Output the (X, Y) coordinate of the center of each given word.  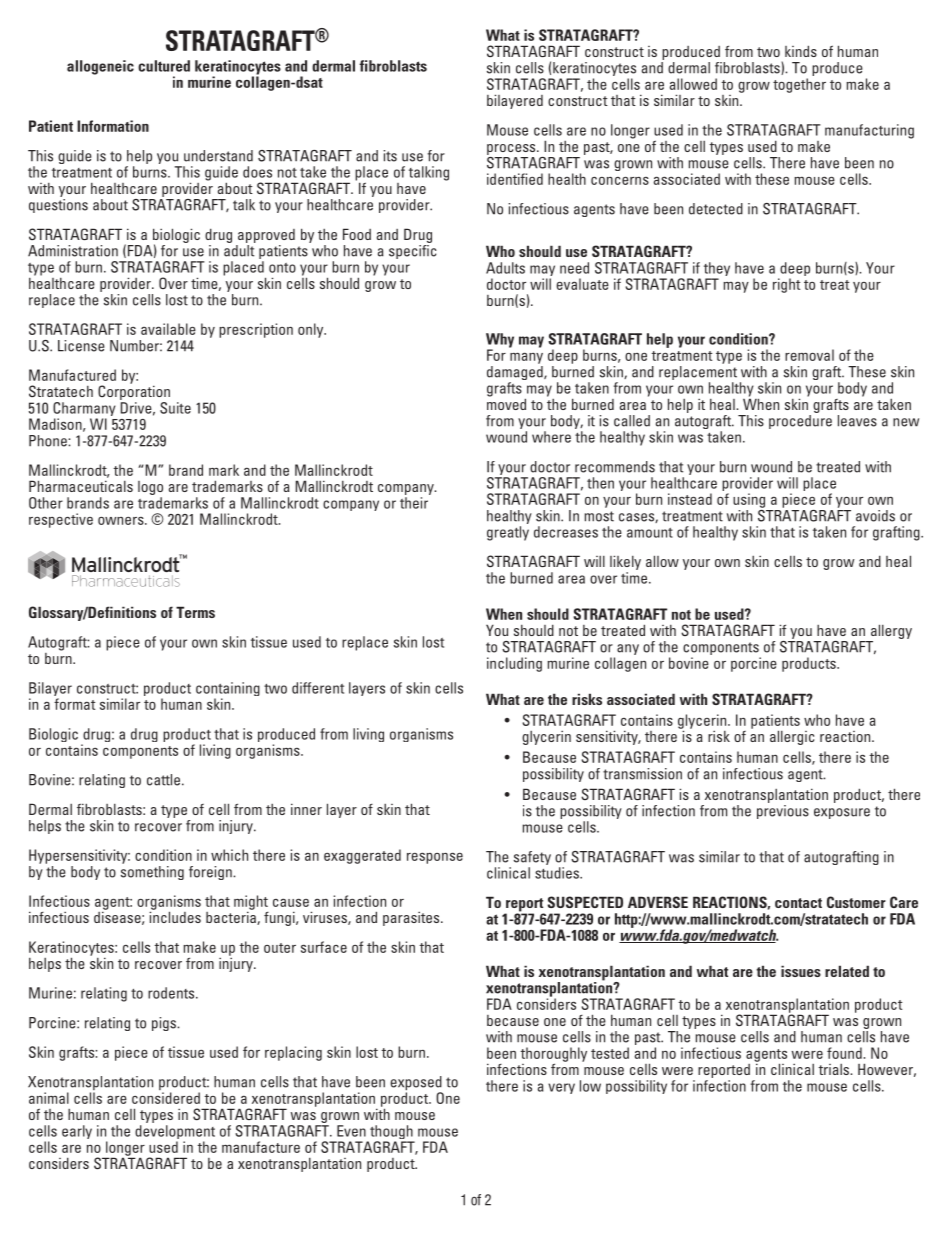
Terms (195, 612)
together (799, 85)
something (152, 871)
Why (500, 341)
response (435, 858)
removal (809, 355)
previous (783, 812)
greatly (508, 533)
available (168, 329)
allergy (891, 631)
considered (166, 1098)
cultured (164, 66)
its (390, 156)
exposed (416, 1084)
